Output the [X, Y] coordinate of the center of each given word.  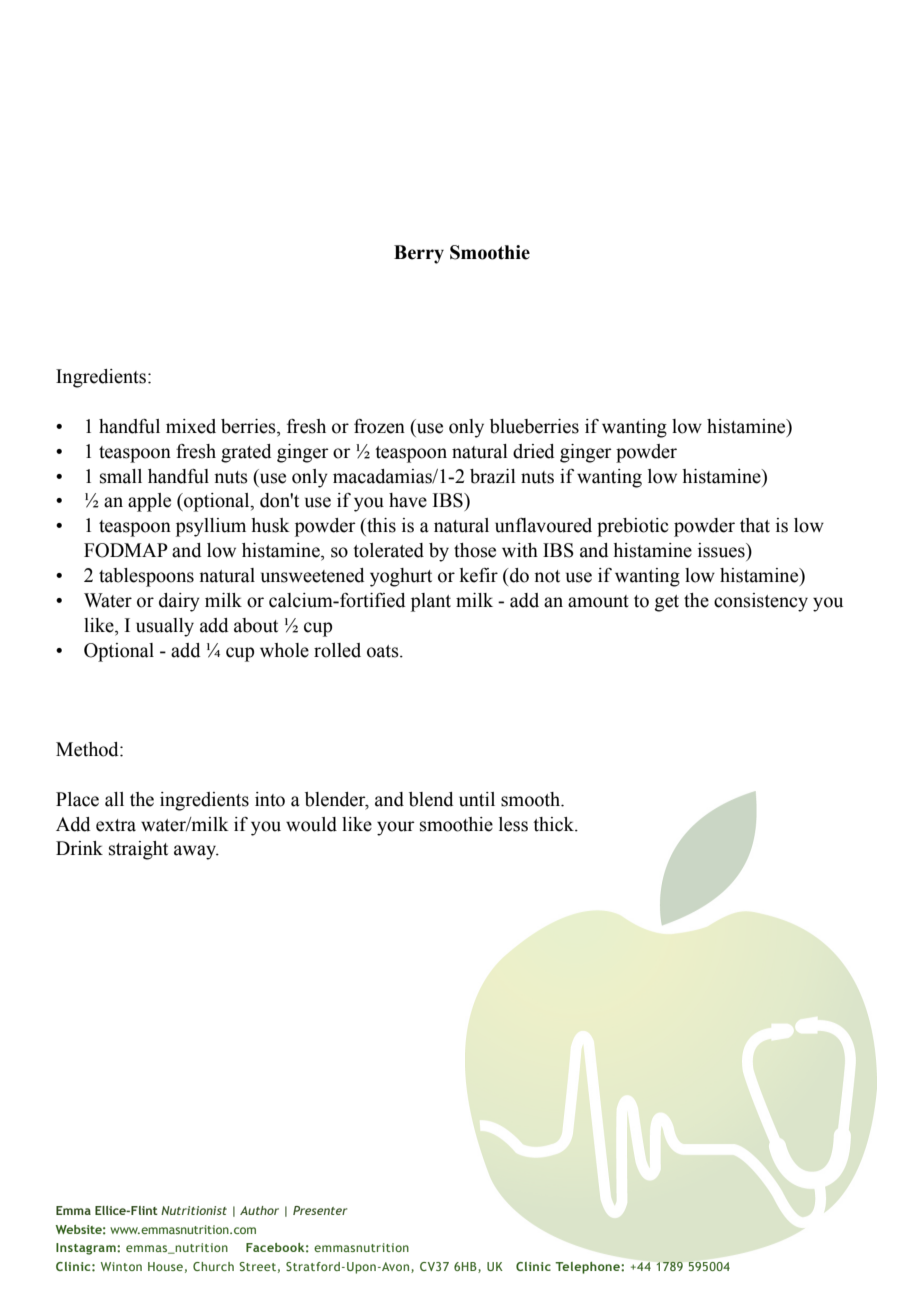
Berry [419, 254]
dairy [179, 602]
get [667, 603]
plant [431, 602]
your [396, 828]
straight [138, 850]
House [165, 1266]
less [513, 824]
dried [533, 451]
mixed [191, 426]
